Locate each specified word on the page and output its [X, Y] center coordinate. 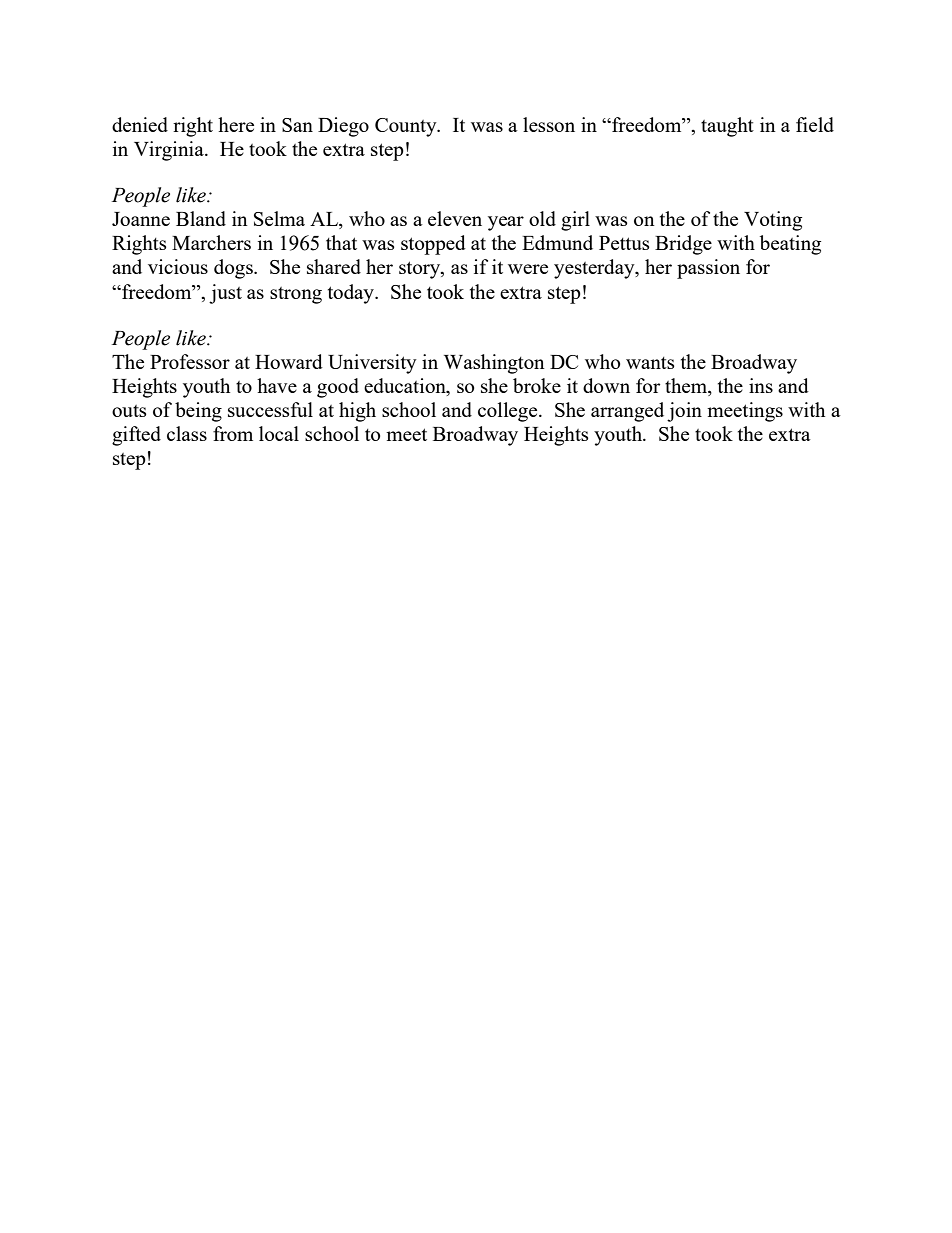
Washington [494, 364]
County [407, 127]
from [233, 433]
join [684, 412]
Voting [773, 221]
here [236, 124]
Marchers [211, 242]
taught [727, 127]
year [506, 223]
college [509, 412]
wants [650, 363]
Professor [190, 361]
